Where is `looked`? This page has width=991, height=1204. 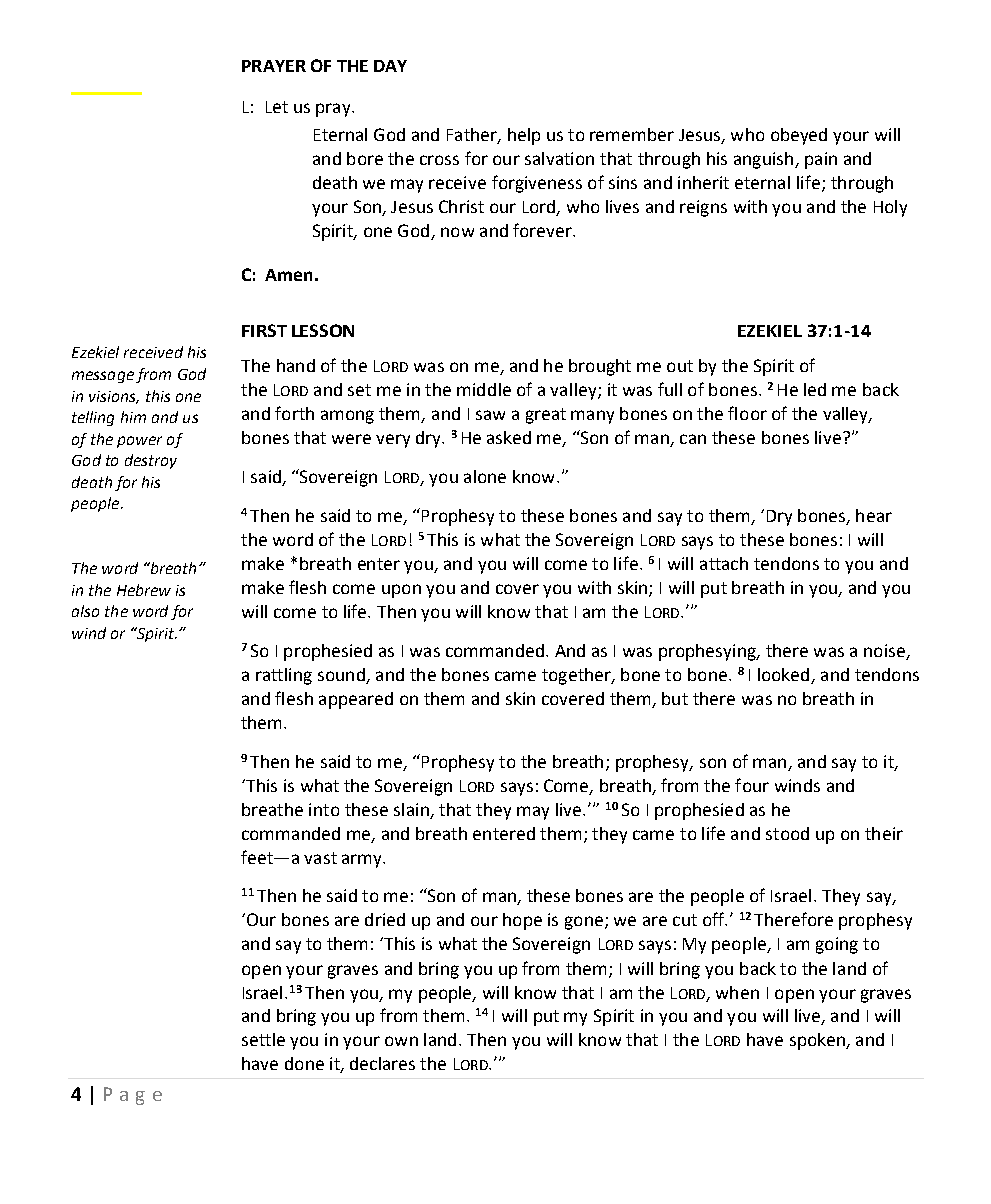
looked is located at coordinates (785, 676).
